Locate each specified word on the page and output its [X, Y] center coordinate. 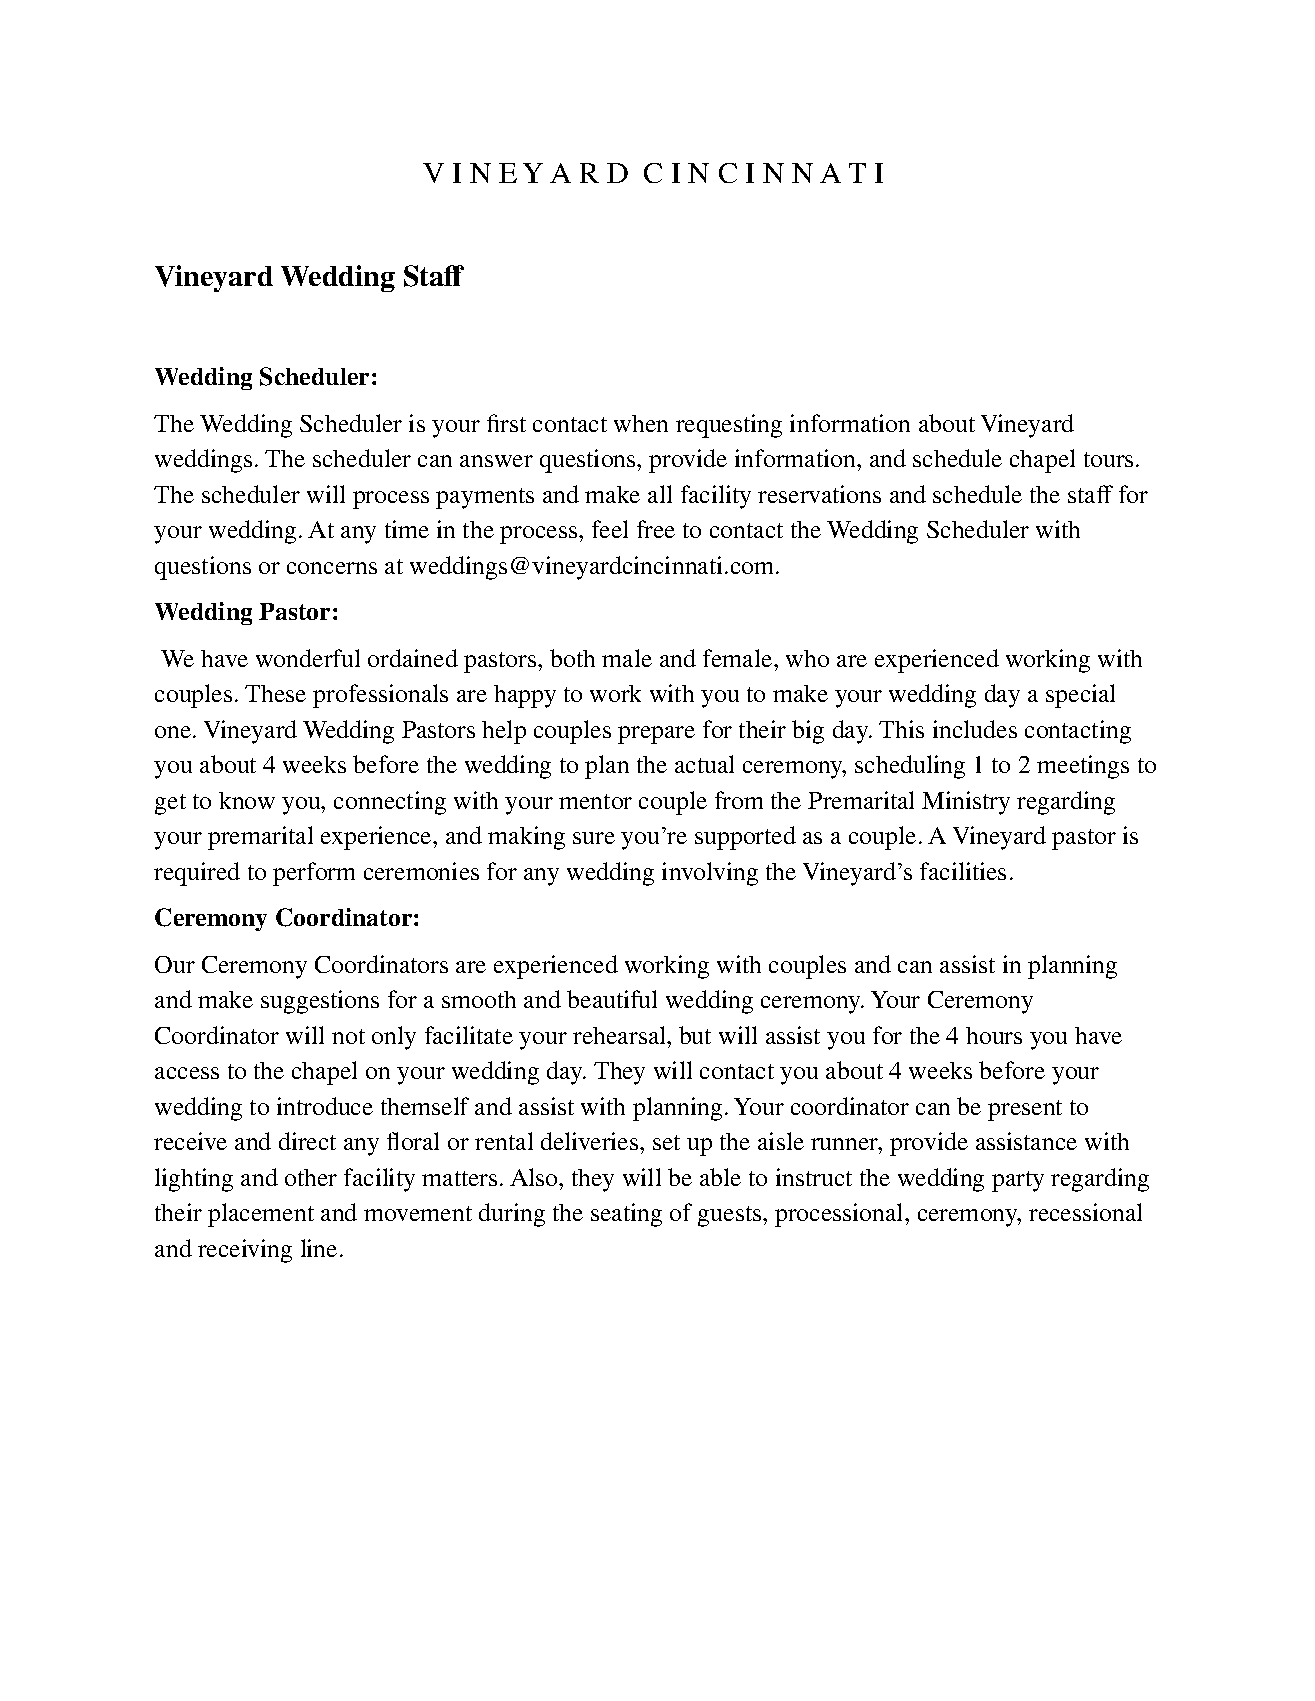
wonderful [308, 658]
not [348, 1036]
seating [626, 1215]
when [641, 423]
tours [1108, 459]
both [572, 658]
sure [594, 838]
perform [314, 874]
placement [261, 1215]
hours [994, 1035]
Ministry [966, 803]
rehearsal [621, 1035]
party [1018, 1181]
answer [496, 461]
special [1080, 696]
